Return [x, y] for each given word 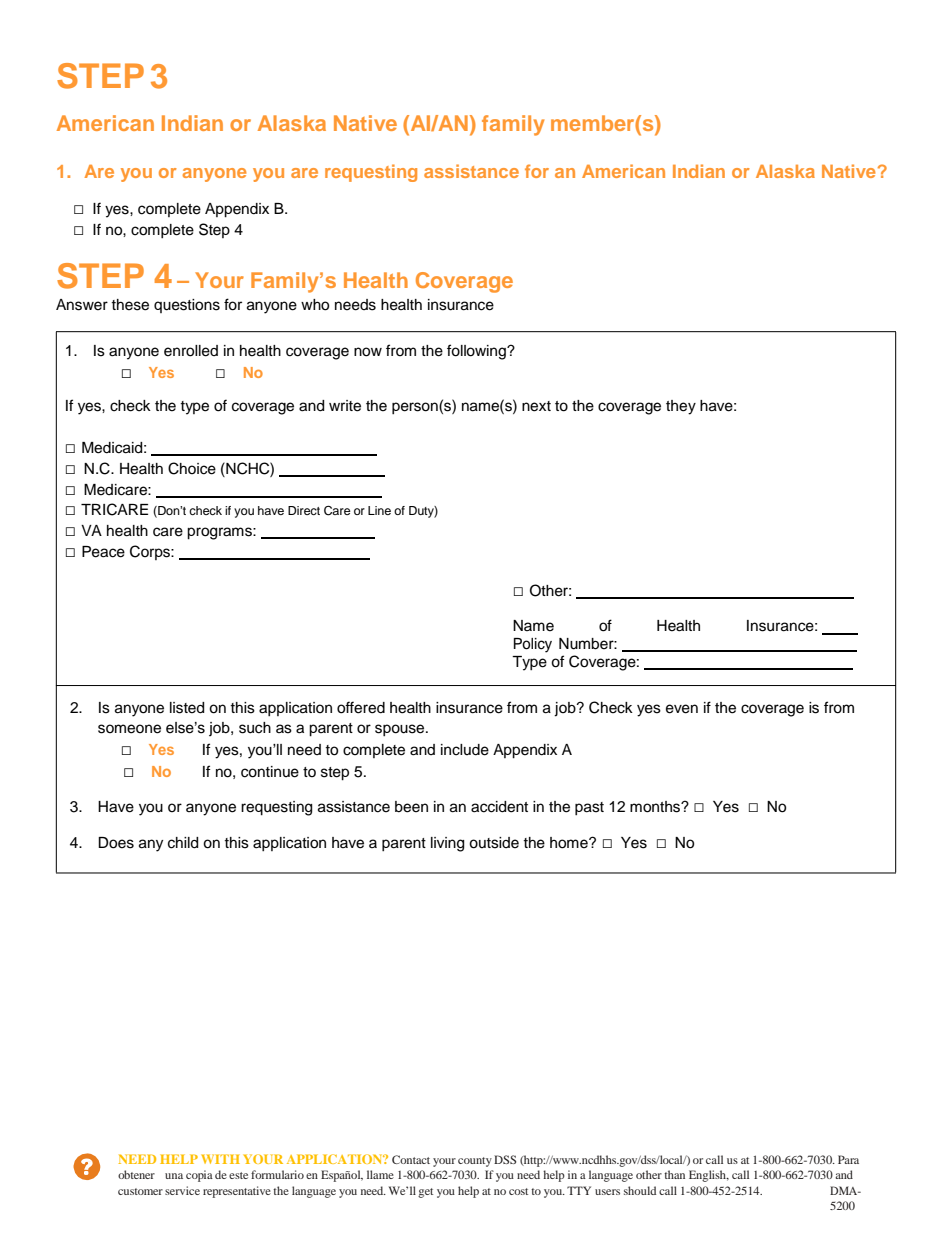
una [174, 1176]
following [477, 352]
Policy [533, 645]
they [681, 407]
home [570, 843]
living [447, 844]
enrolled [191, 351]
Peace [103, 552]
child [183, 843]
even [682, 709]
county [475, 1162]
